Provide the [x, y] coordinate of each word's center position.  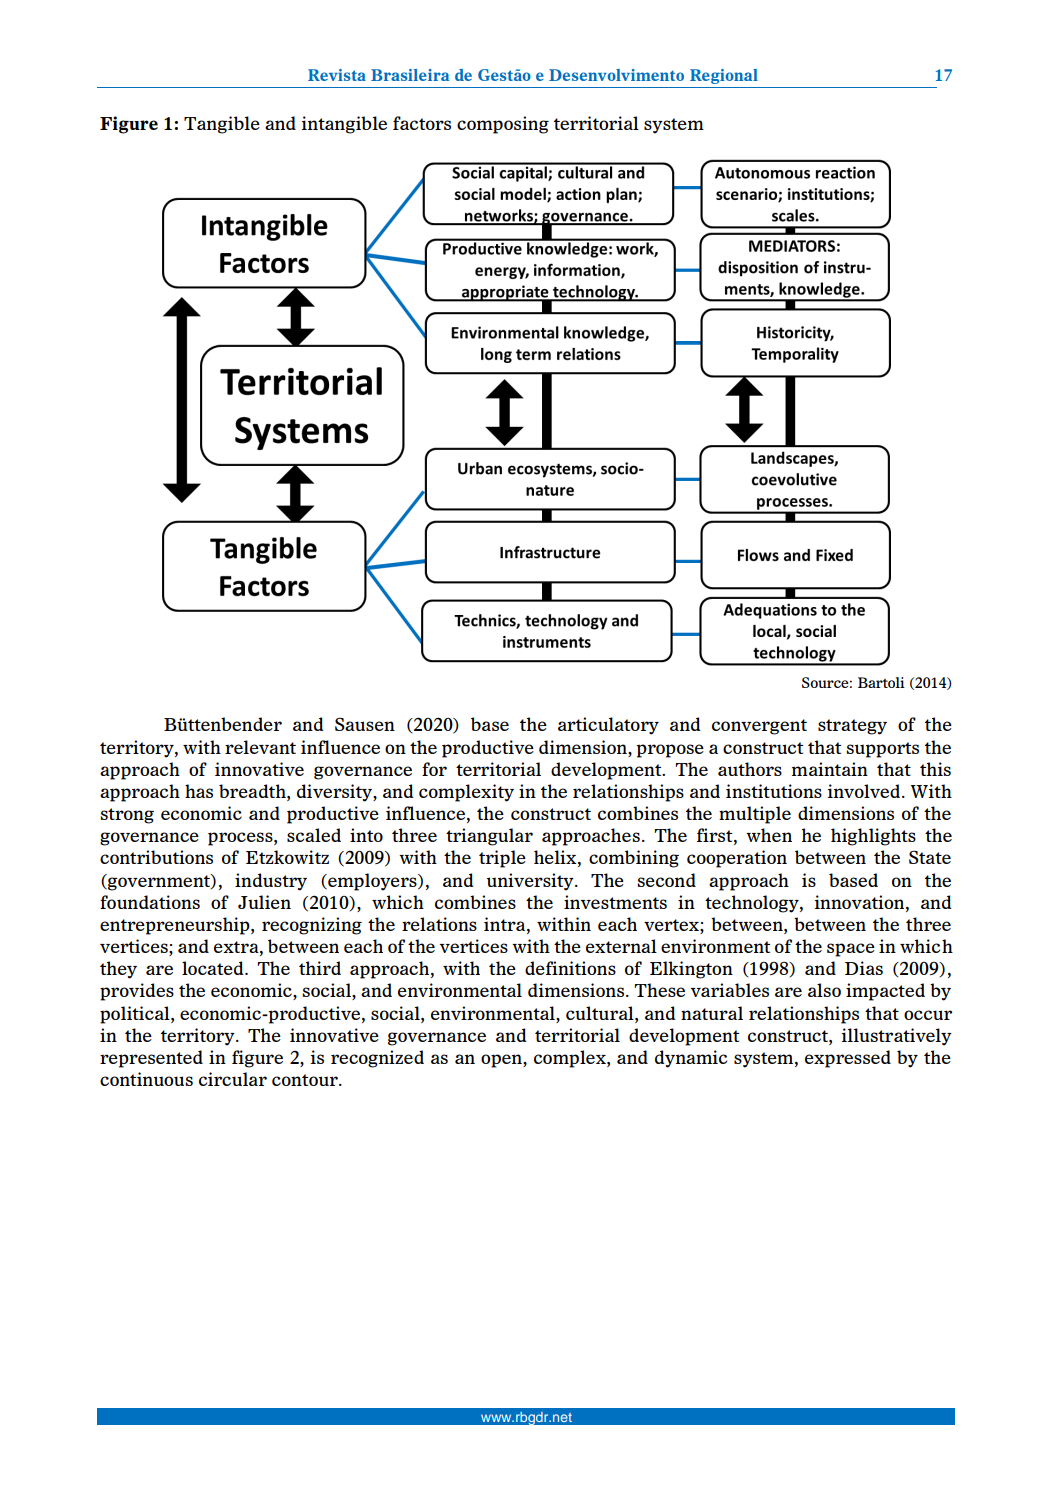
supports [882, 750]
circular [233, 1079]
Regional [724, 76]
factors [422, 123]
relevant [260, 747]
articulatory [608, 726]
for [434, 769]
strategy [852, 727]
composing [503, 125]
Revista [337, 75]
